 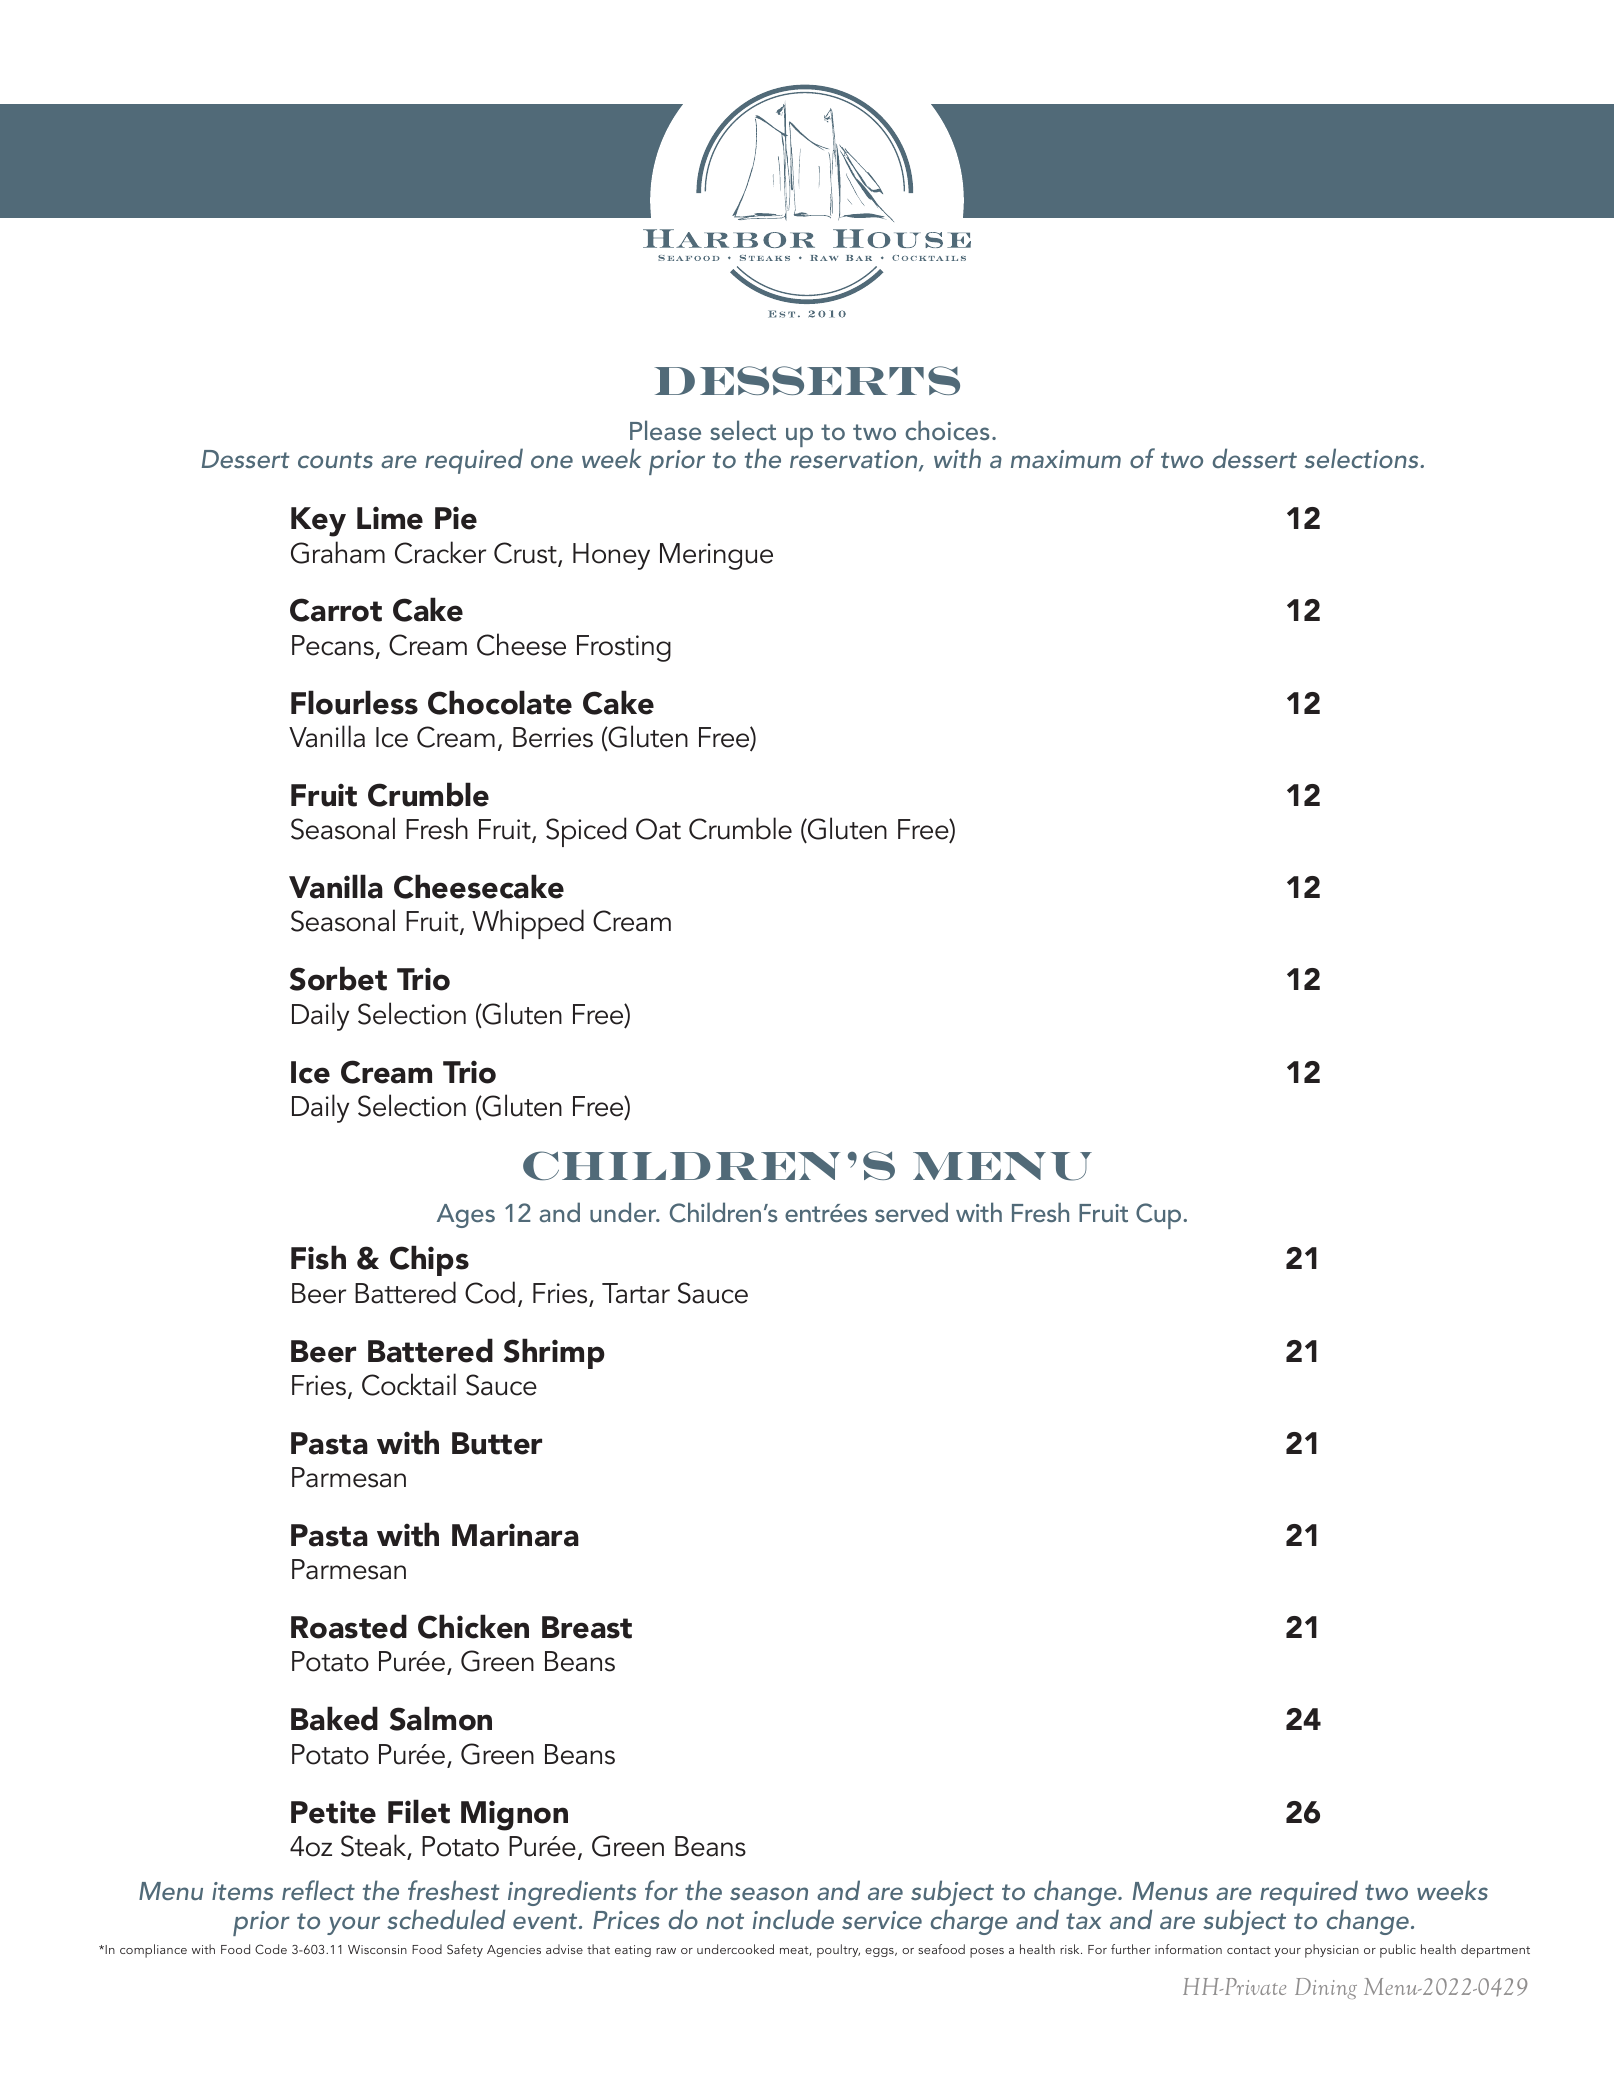 What do you see at coordinates (716, 556) in the screenshot?
I see `Meringue` at bounding box center [716, 556].
